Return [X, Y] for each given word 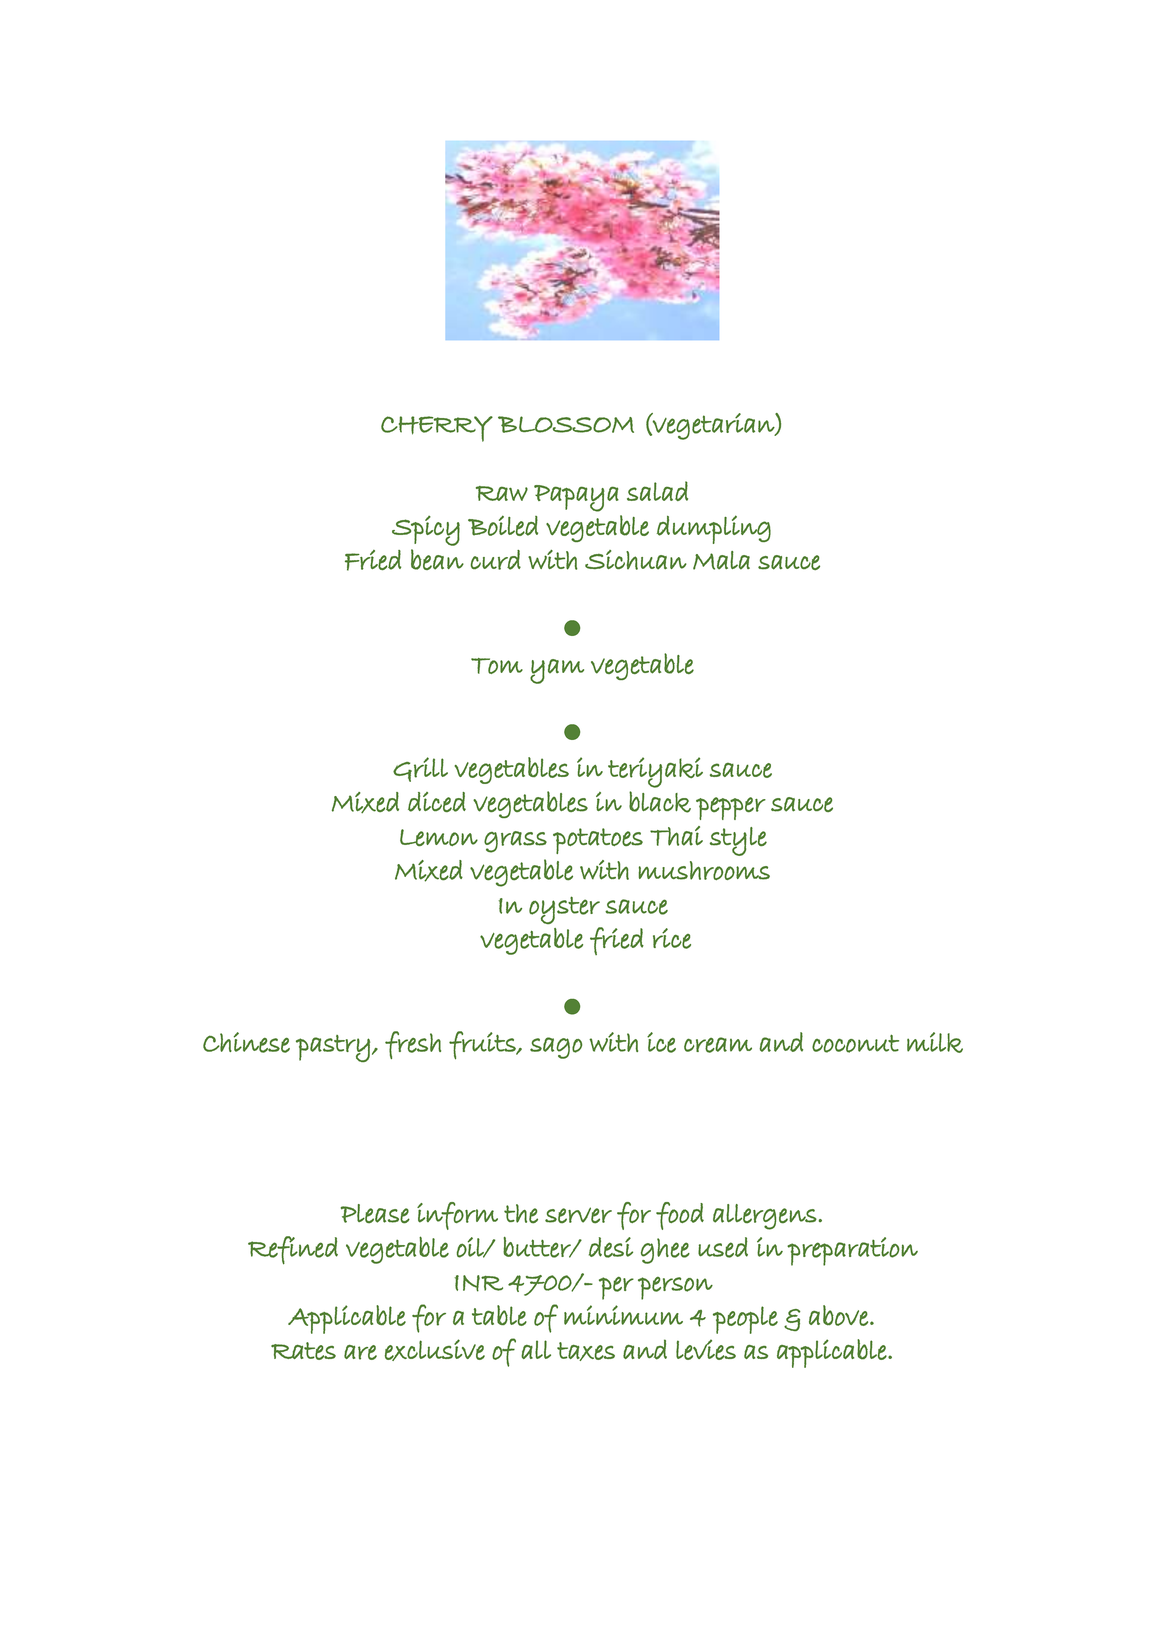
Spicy [426, 531]
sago [556, 1048]
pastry [333, 1048]
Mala [721, 560]
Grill [420, 769]
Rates [303, 1351]
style [738, 841]
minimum [623, 1315]
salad [657, 491]
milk [935, 1042]
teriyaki [655, 772]
